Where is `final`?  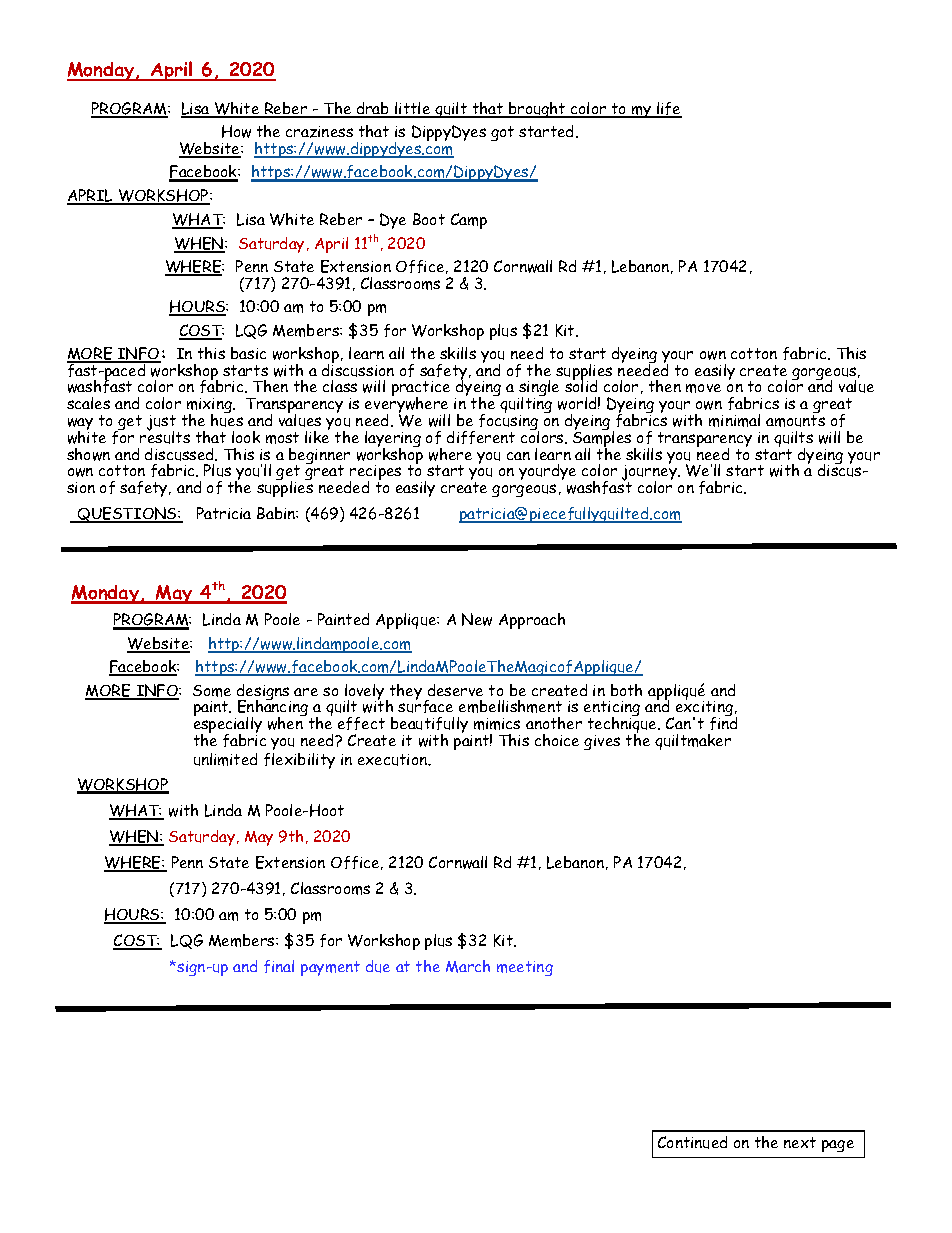 final is located at coordinates (279, 966).
